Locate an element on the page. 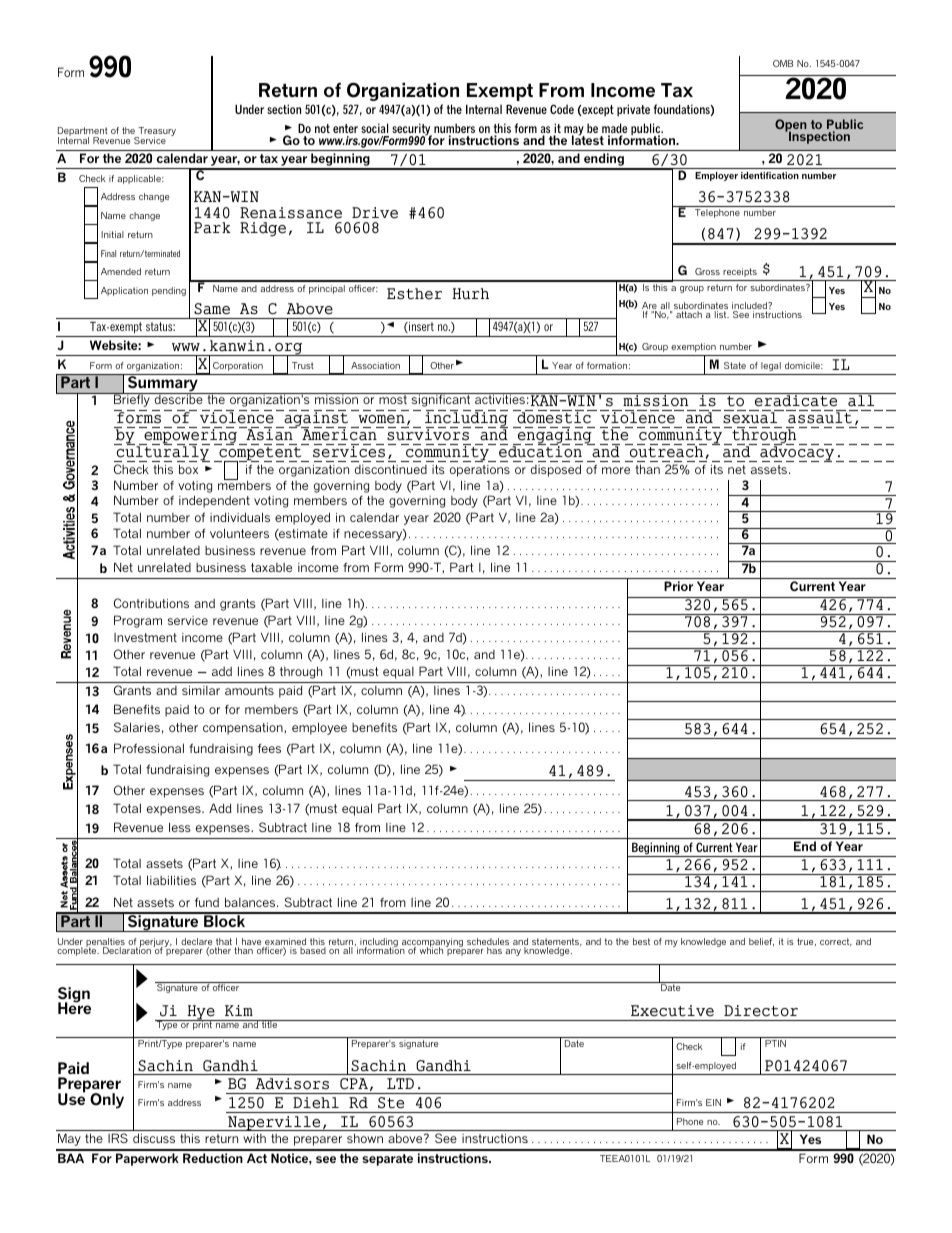  Prior is located at coordinates (678, 586).
